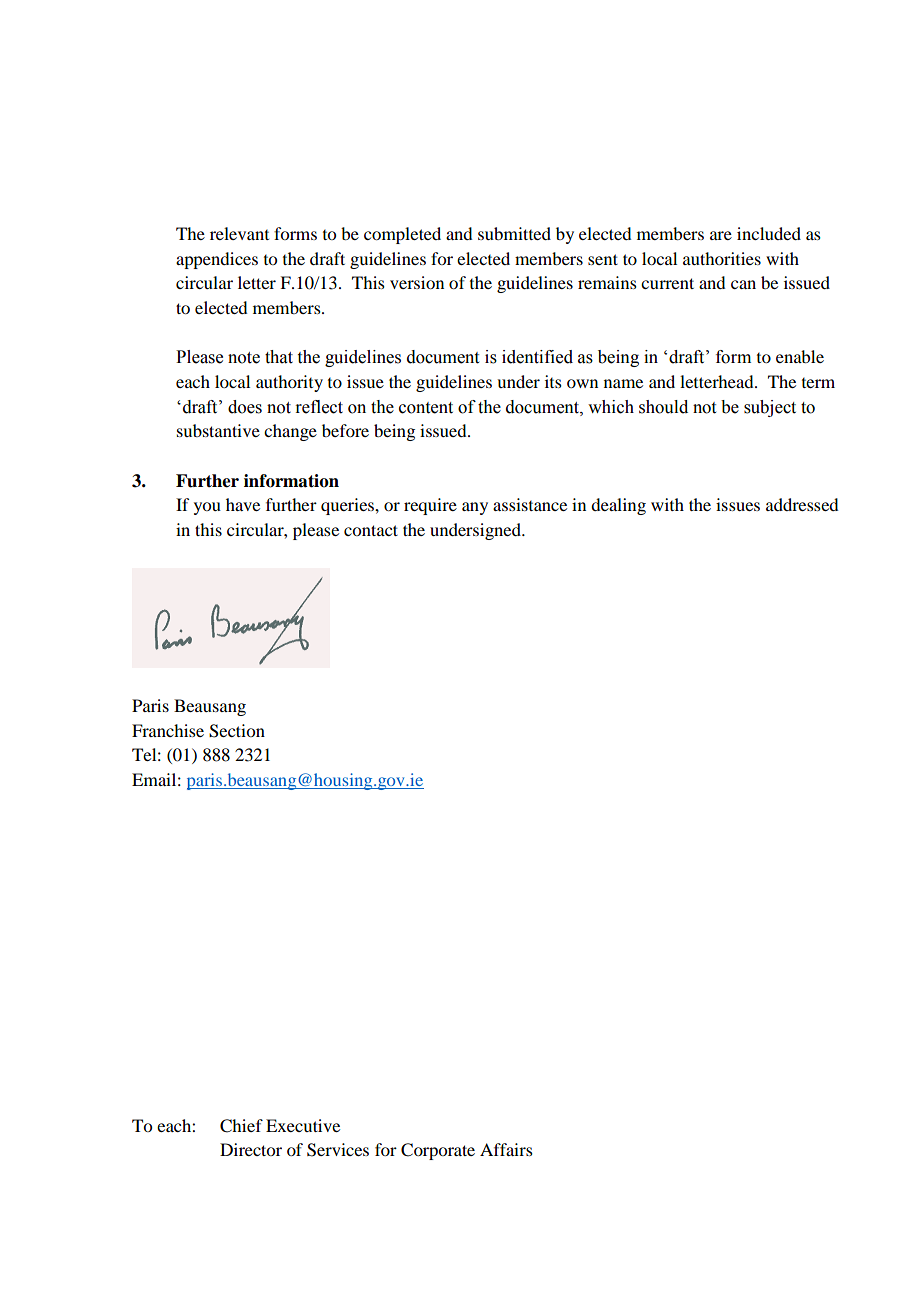 Image resolution: width=924 pixels, height=1309 pixels. Describe the element at coordinates (506, 1149) in the screenshot. I see `Affairs` at that location.
